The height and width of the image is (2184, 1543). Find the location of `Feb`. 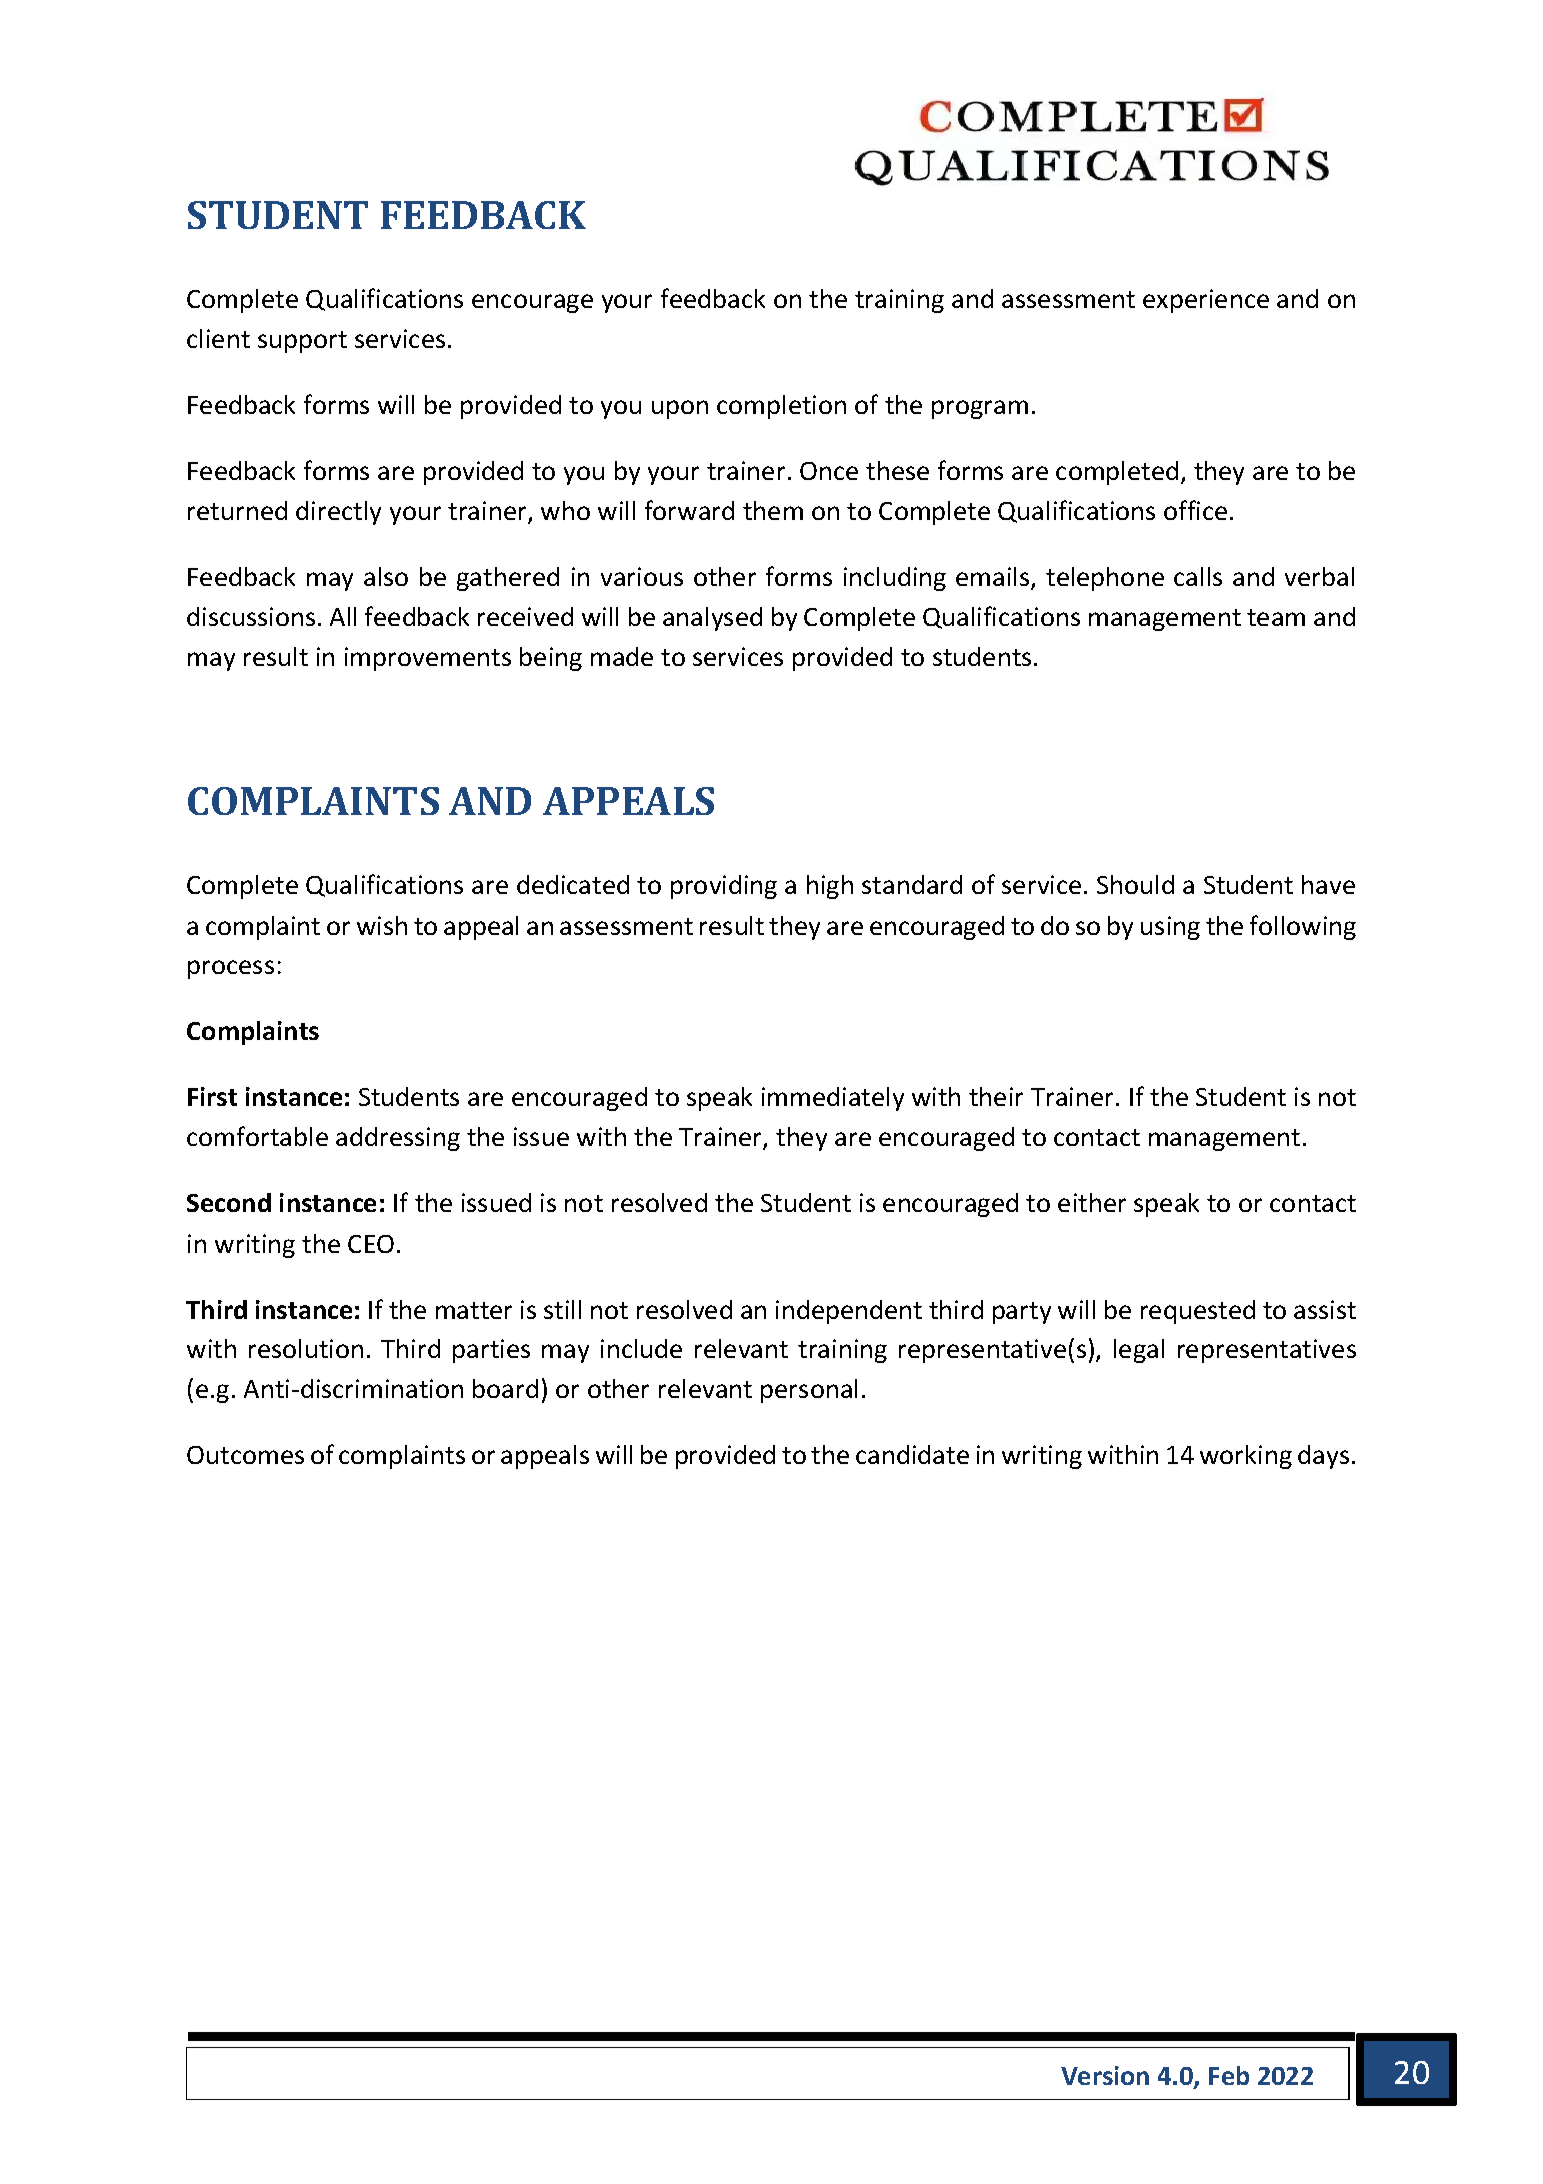

Feb is located at coordinates (1229, 2075).
